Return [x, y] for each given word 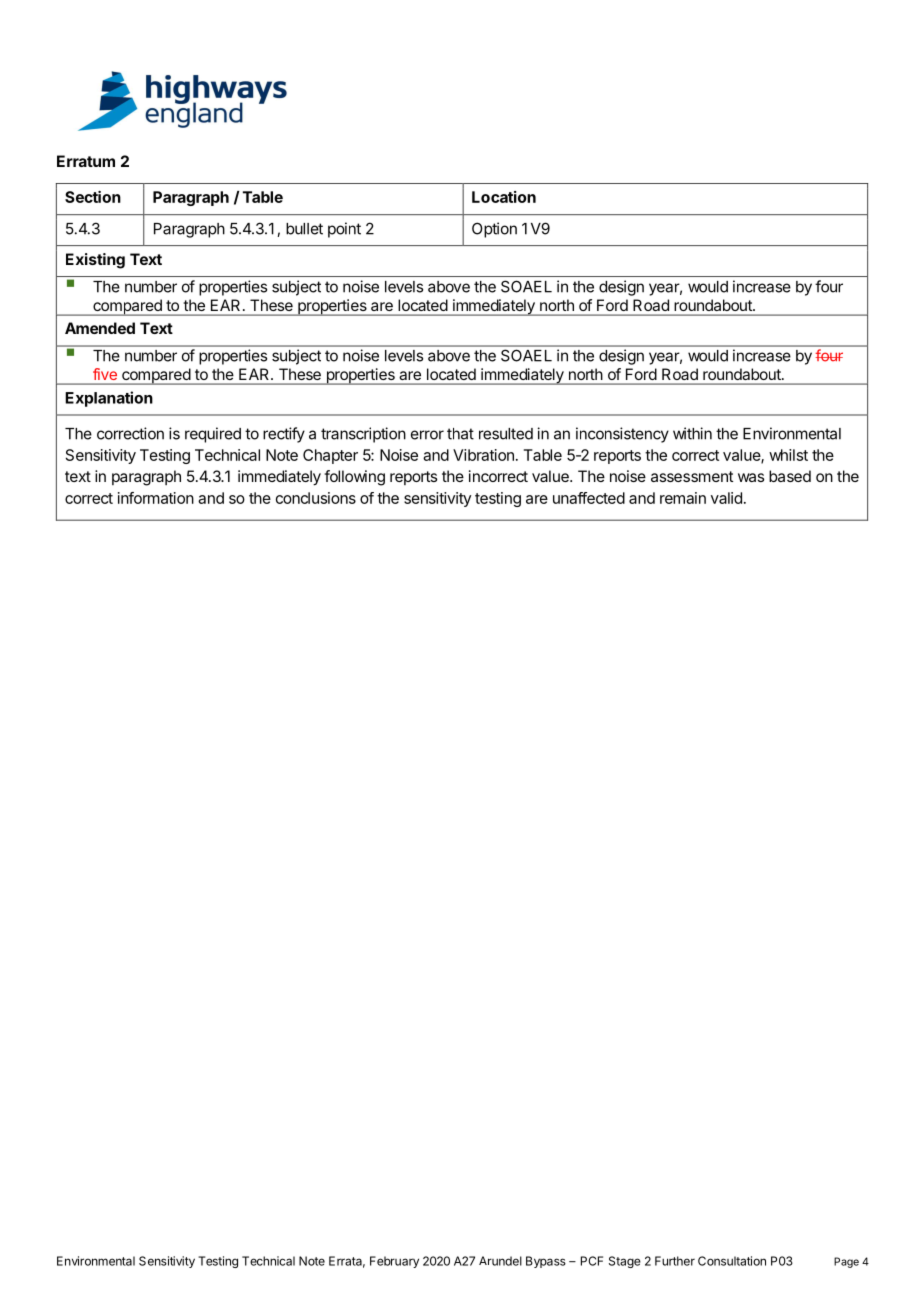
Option [494, 230]
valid [726, 498]
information [156, 498]
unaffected [589, 498]
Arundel [500, 1261]
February [394, 1262]
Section [93, 197]
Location [504, 197]
